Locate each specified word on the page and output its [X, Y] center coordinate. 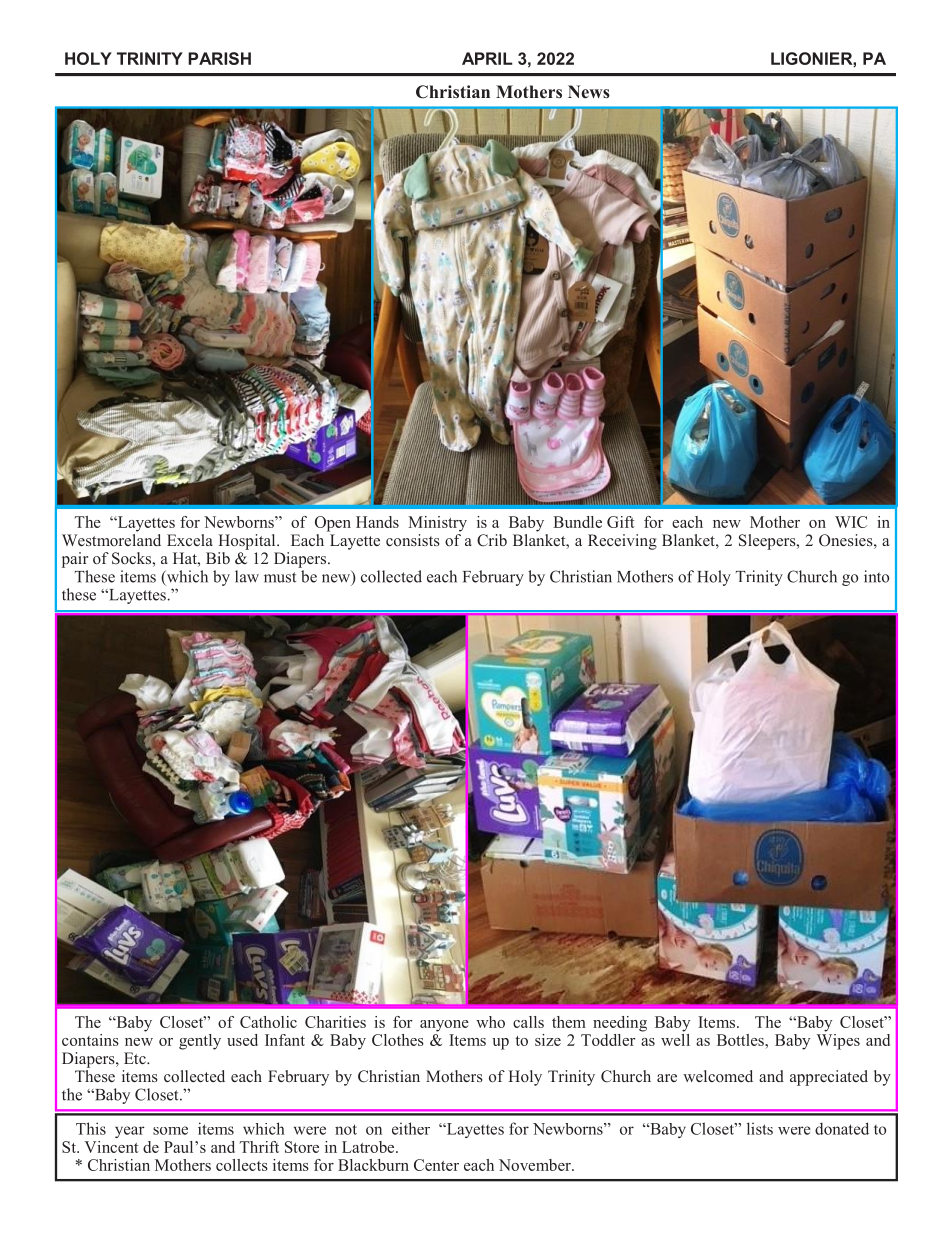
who [490, 1022]
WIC [851, 522]
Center [436, 1165]
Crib [492, 540]
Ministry [437, 524]
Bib [218, 558]
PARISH [219, 58]
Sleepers [768, 542]
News [589, 92]
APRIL [487, 58]
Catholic [268, 1022]
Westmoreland [111, 538]
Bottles [741, 1040]
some [170, 1130]
